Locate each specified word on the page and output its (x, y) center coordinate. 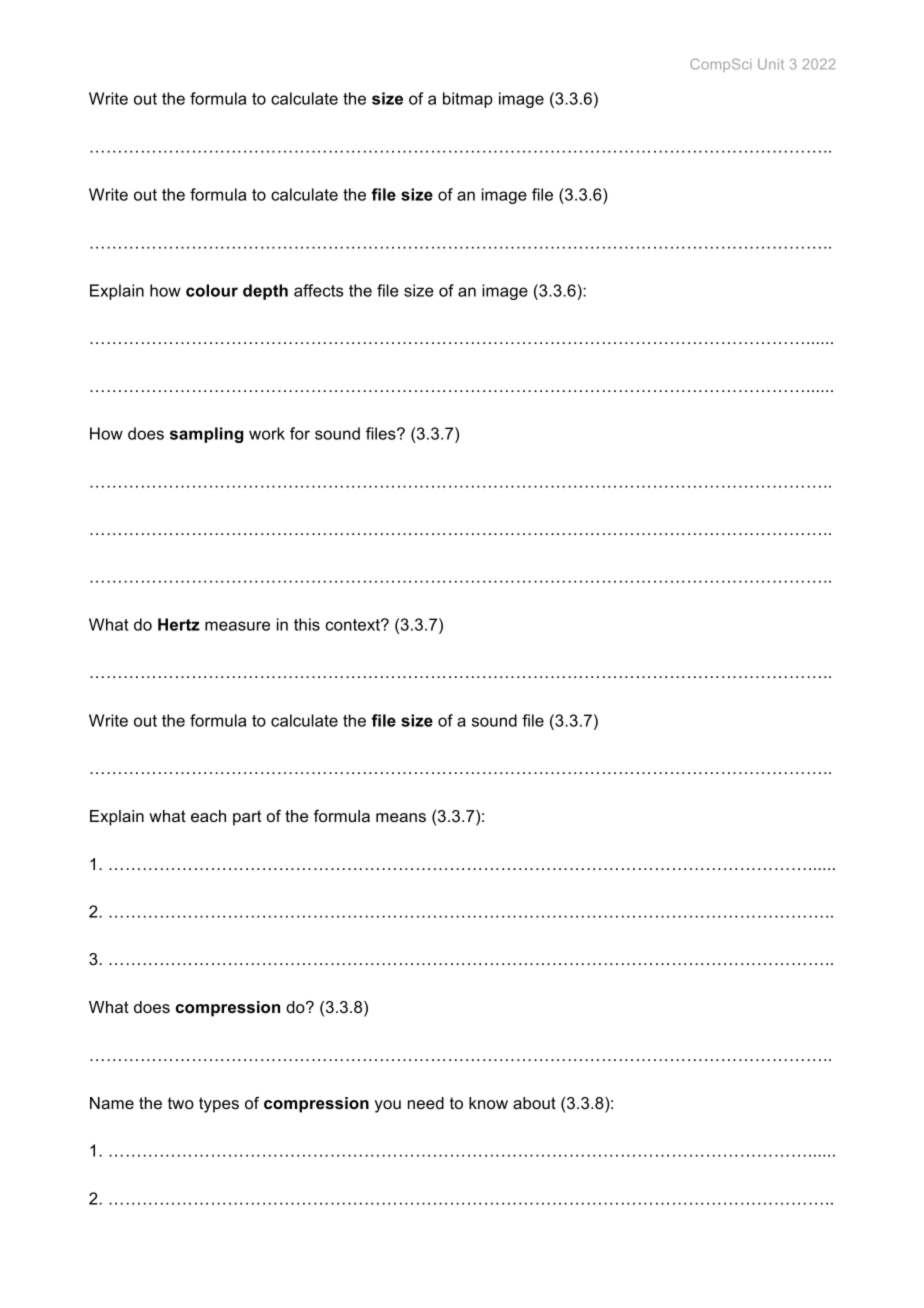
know (488, 1103)
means (401, 817)
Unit (771, 64)
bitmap (468, 100)
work (267, 433)
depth (265, 292)
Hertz (179, 624)
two (181, 1103)
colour (212, 290)
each (208, 816)
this (307, 624)
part (247, 818)
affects (318, 290)
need (426, 1103)
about (534, 1103)
